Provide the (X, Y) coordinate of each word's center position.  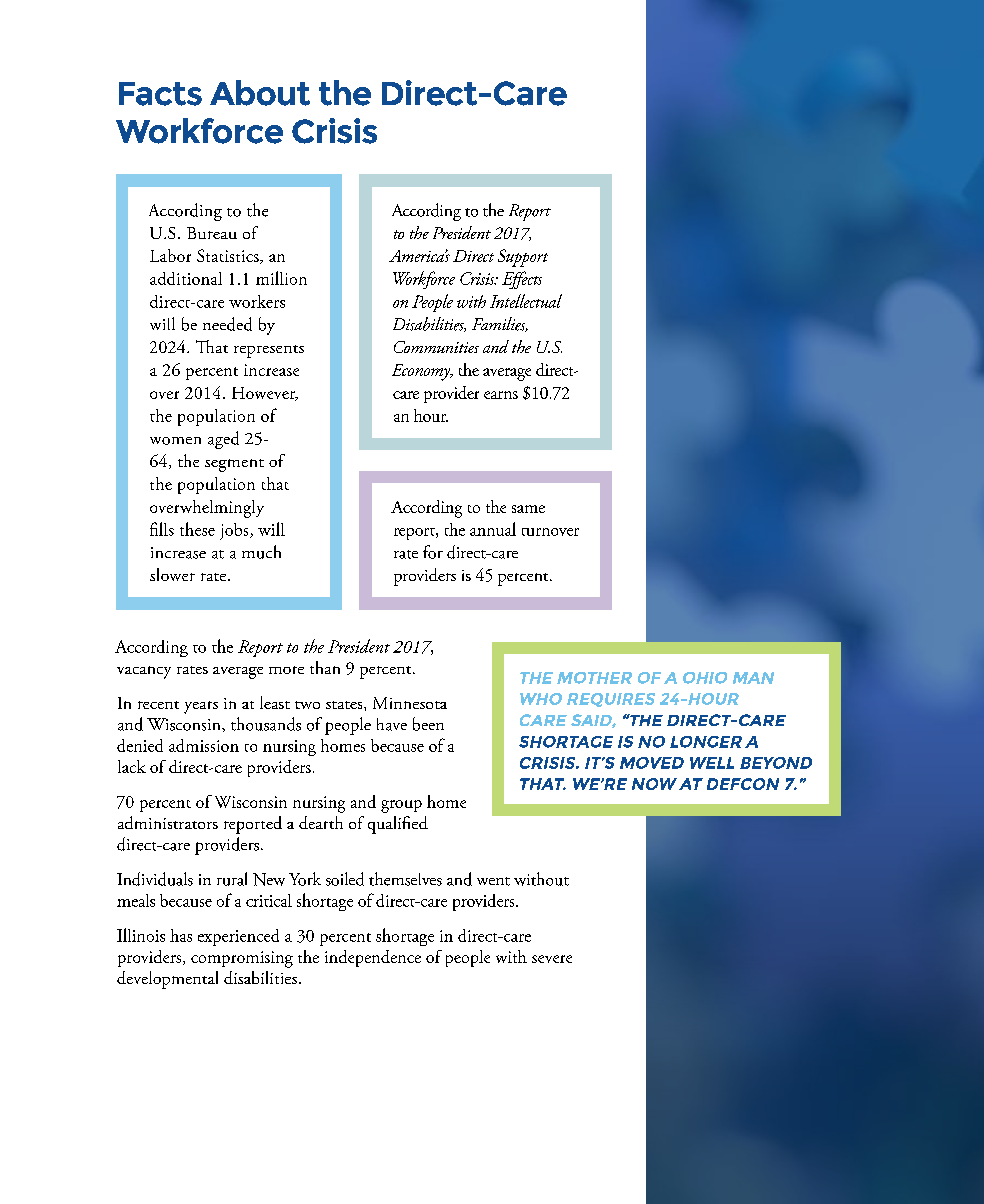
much (261, 552)
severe (552, 959)
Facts (160, 94)
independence (373, 958)
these (197, 529)
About (260, 93)
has (181, 935)
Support (523, 258)
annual (493, 529)
